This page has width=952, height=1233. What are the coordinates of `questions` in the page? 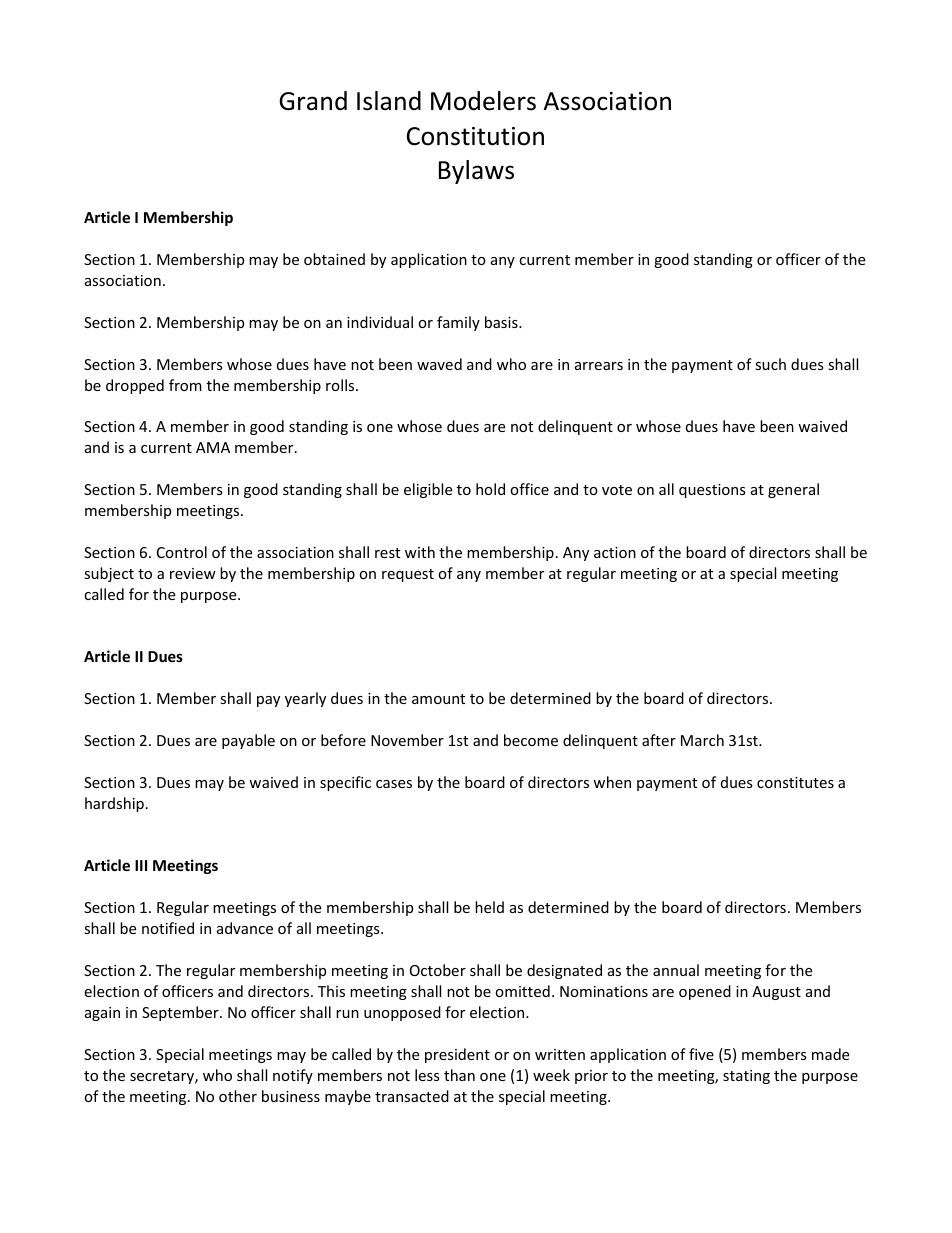 It's located at (712, 491).
